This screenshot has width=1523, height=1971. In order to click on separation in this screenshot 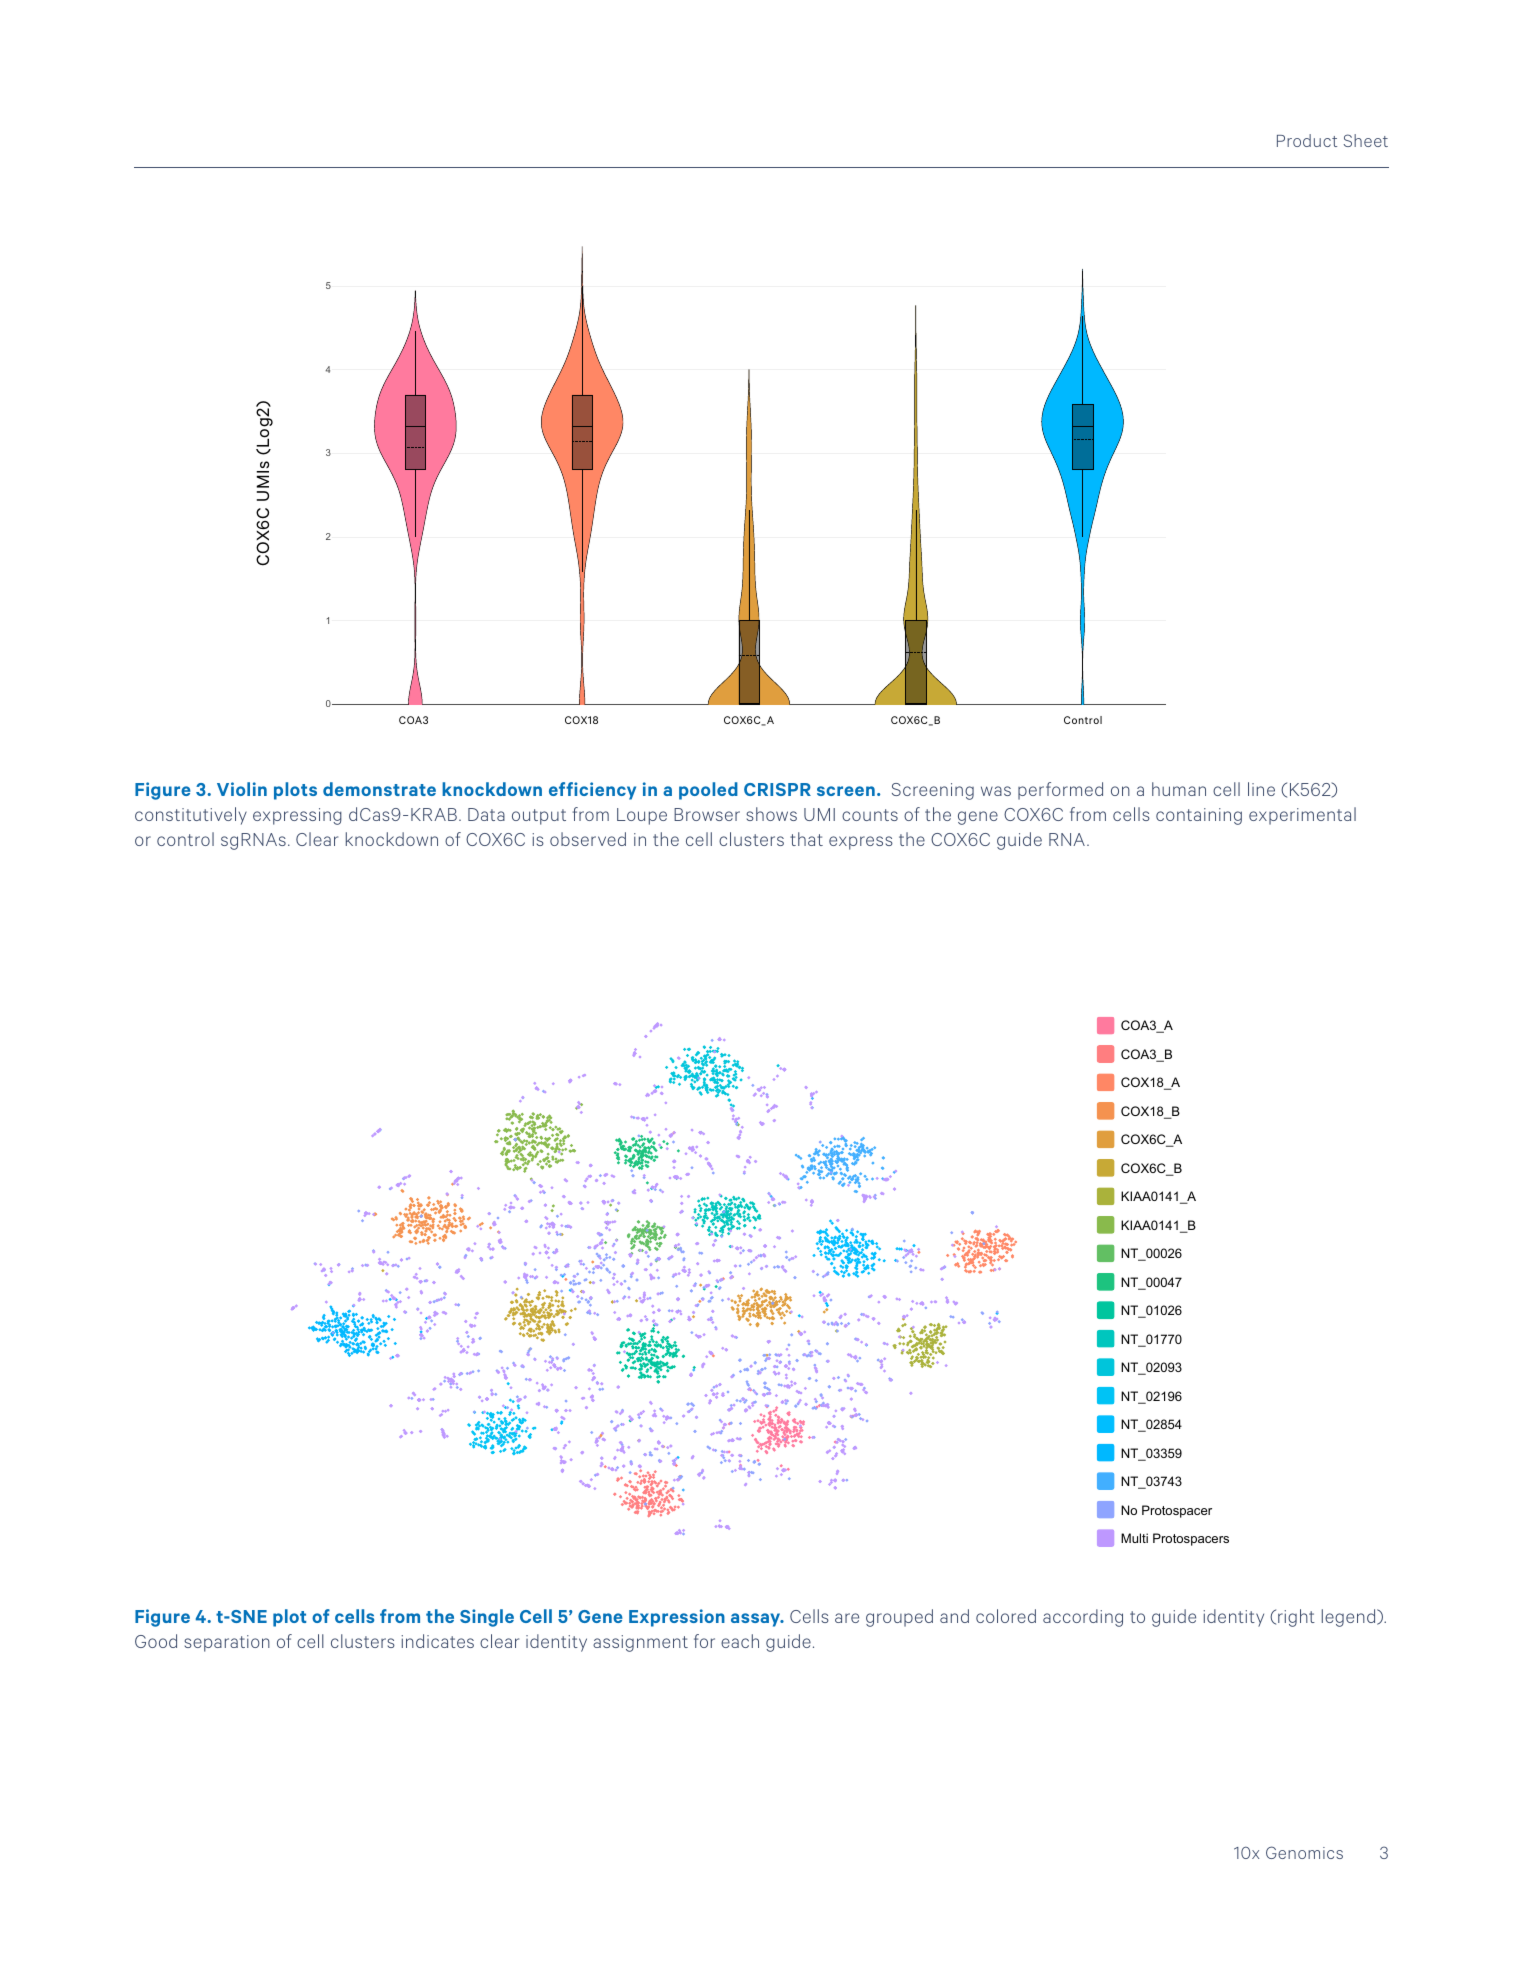, I will do `click(227, 1643)`.
